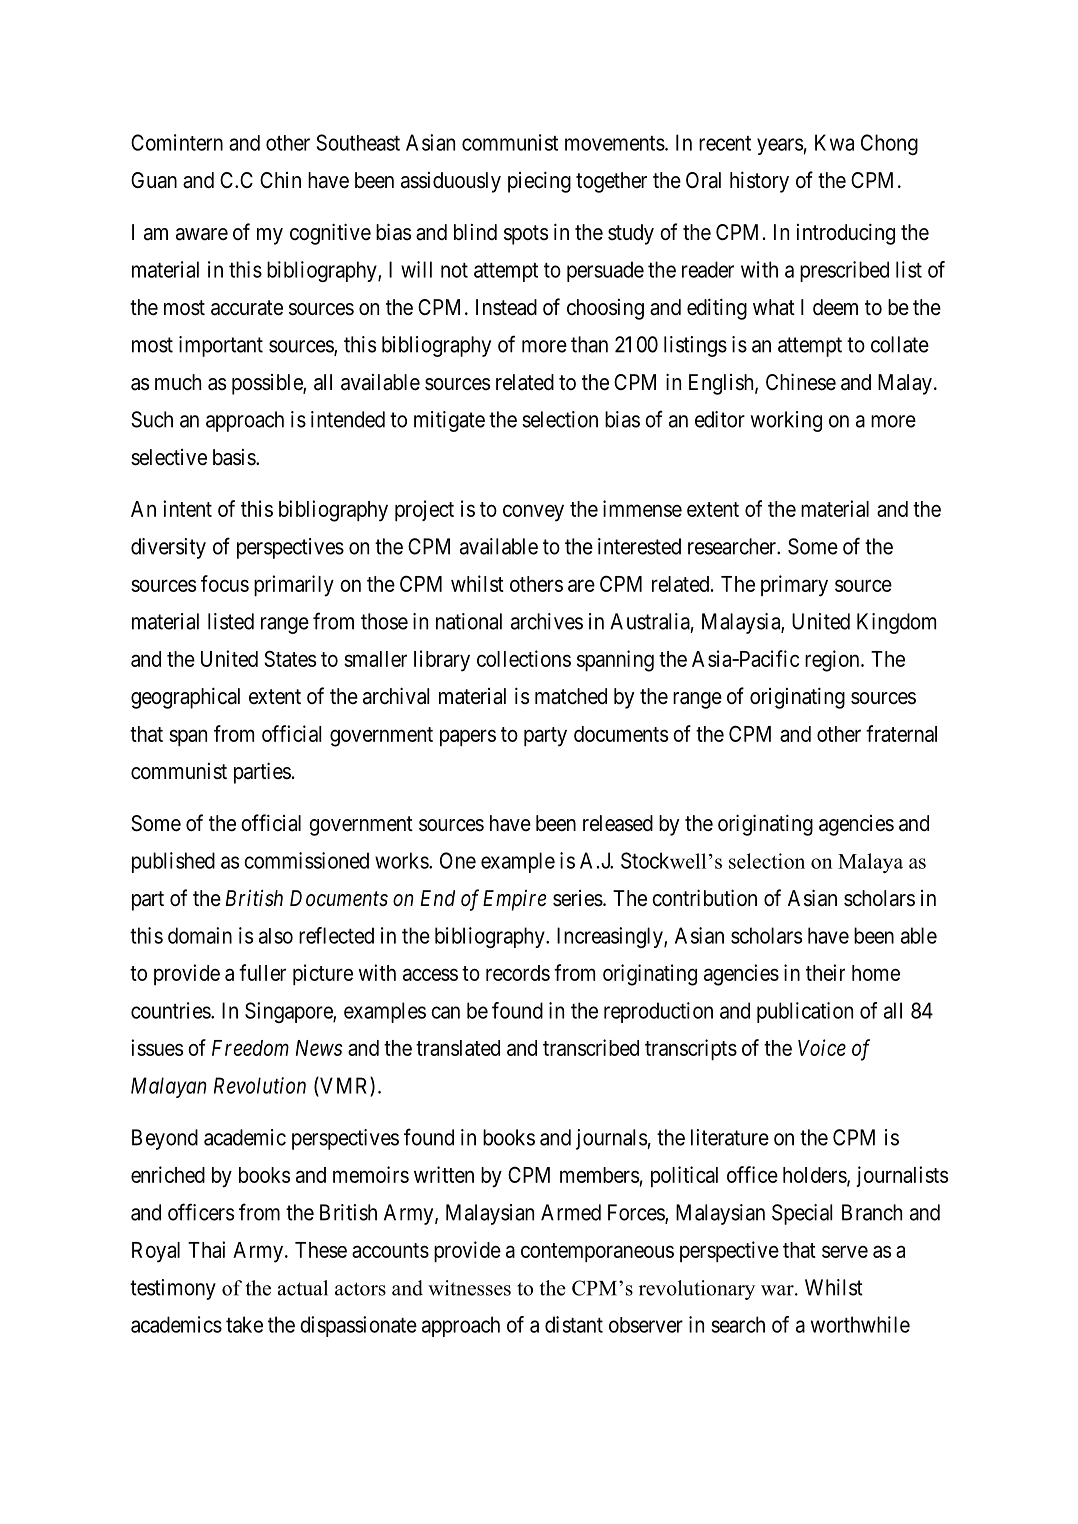 This page has height=1524, width=1078. Describe the element at coordinates (825, 972) in the page. I see `their` at that location.
